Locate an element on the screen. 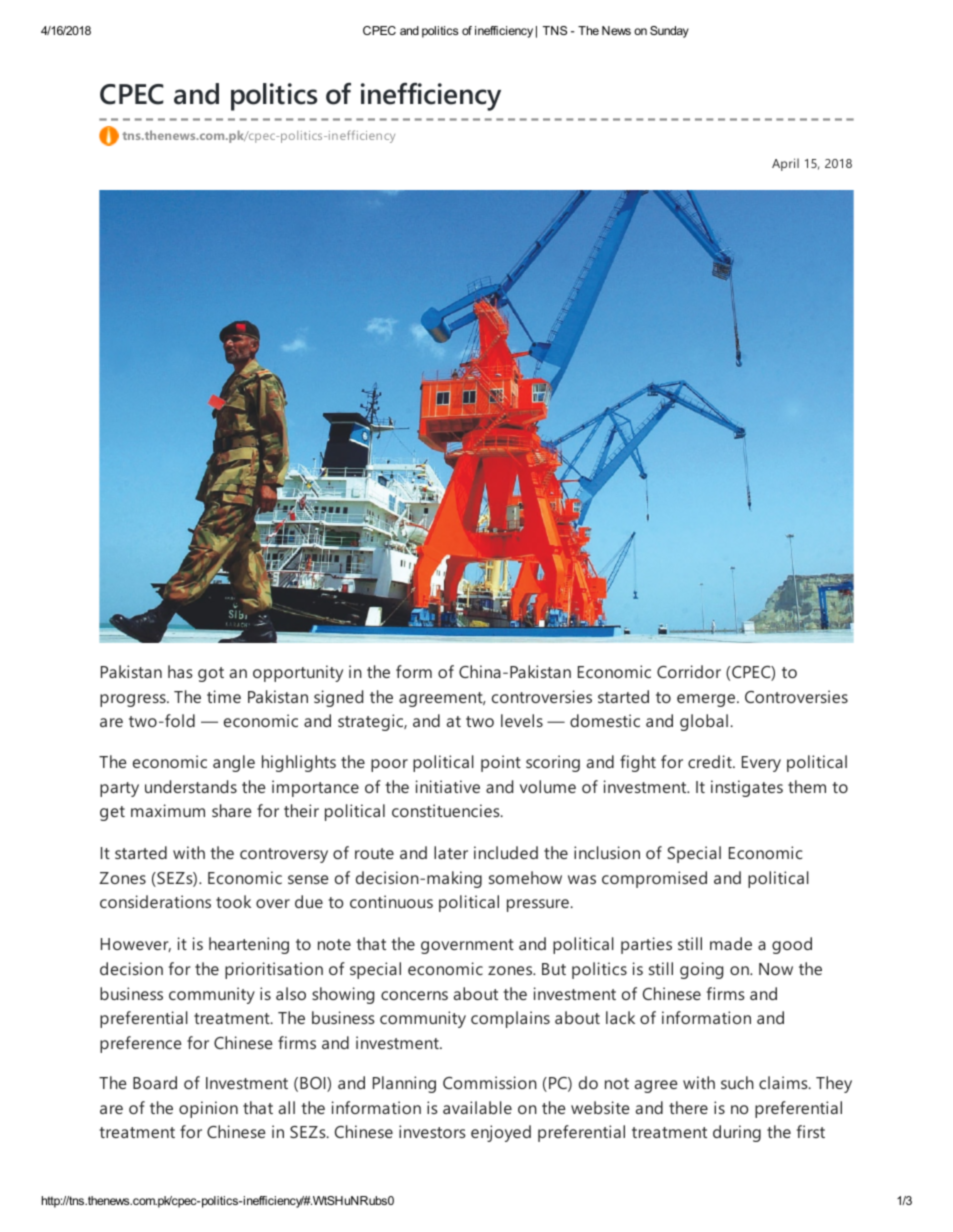  such is located at coordinates (737, 1082).
